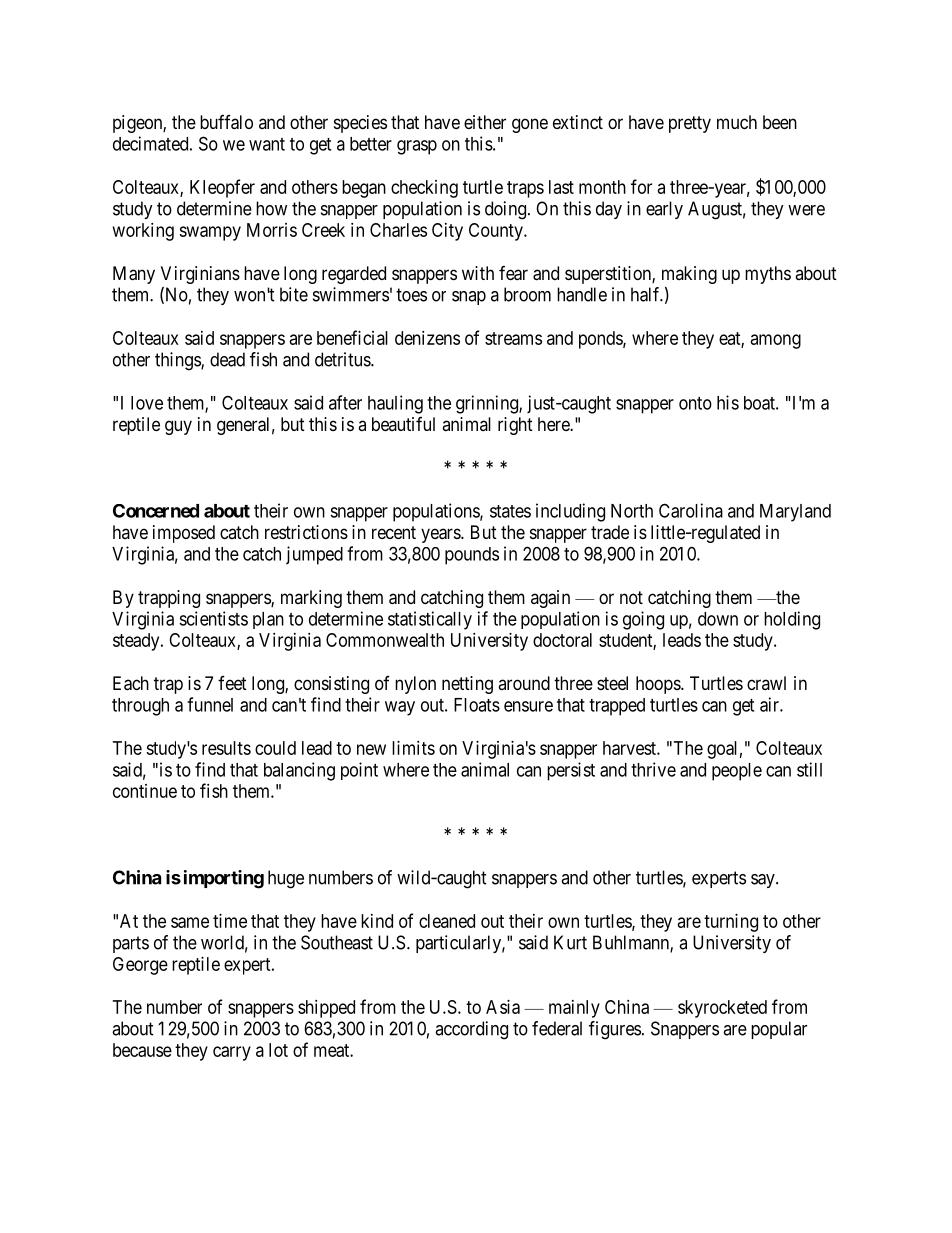 The image size is (952, 1233). I want to click on want, so click(267, 144).
